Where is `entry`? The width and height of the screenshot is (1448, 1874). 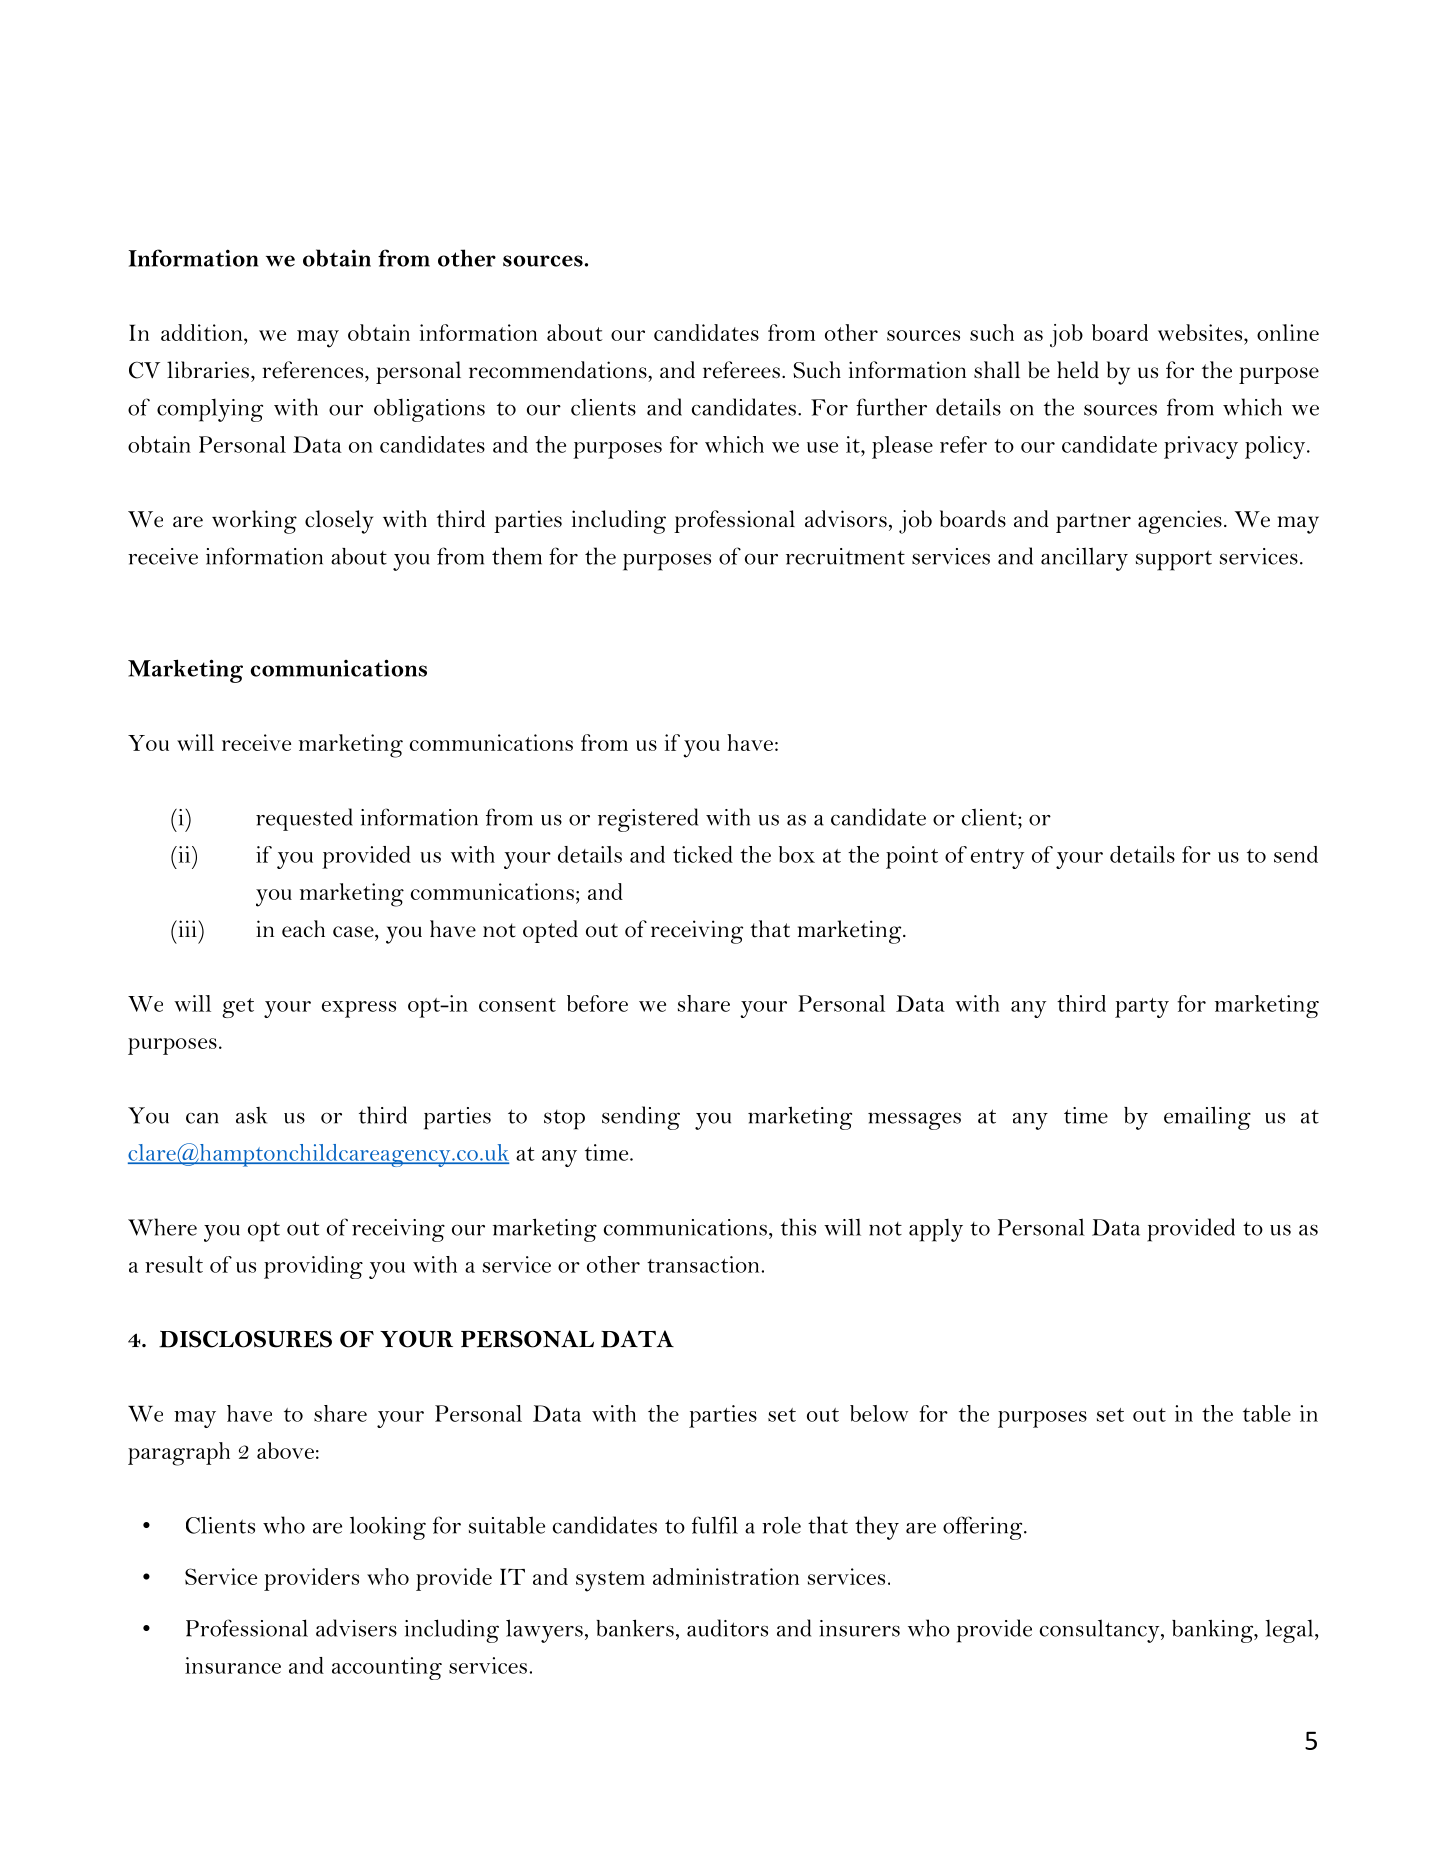 entry is located at coordinates (997, 859).
